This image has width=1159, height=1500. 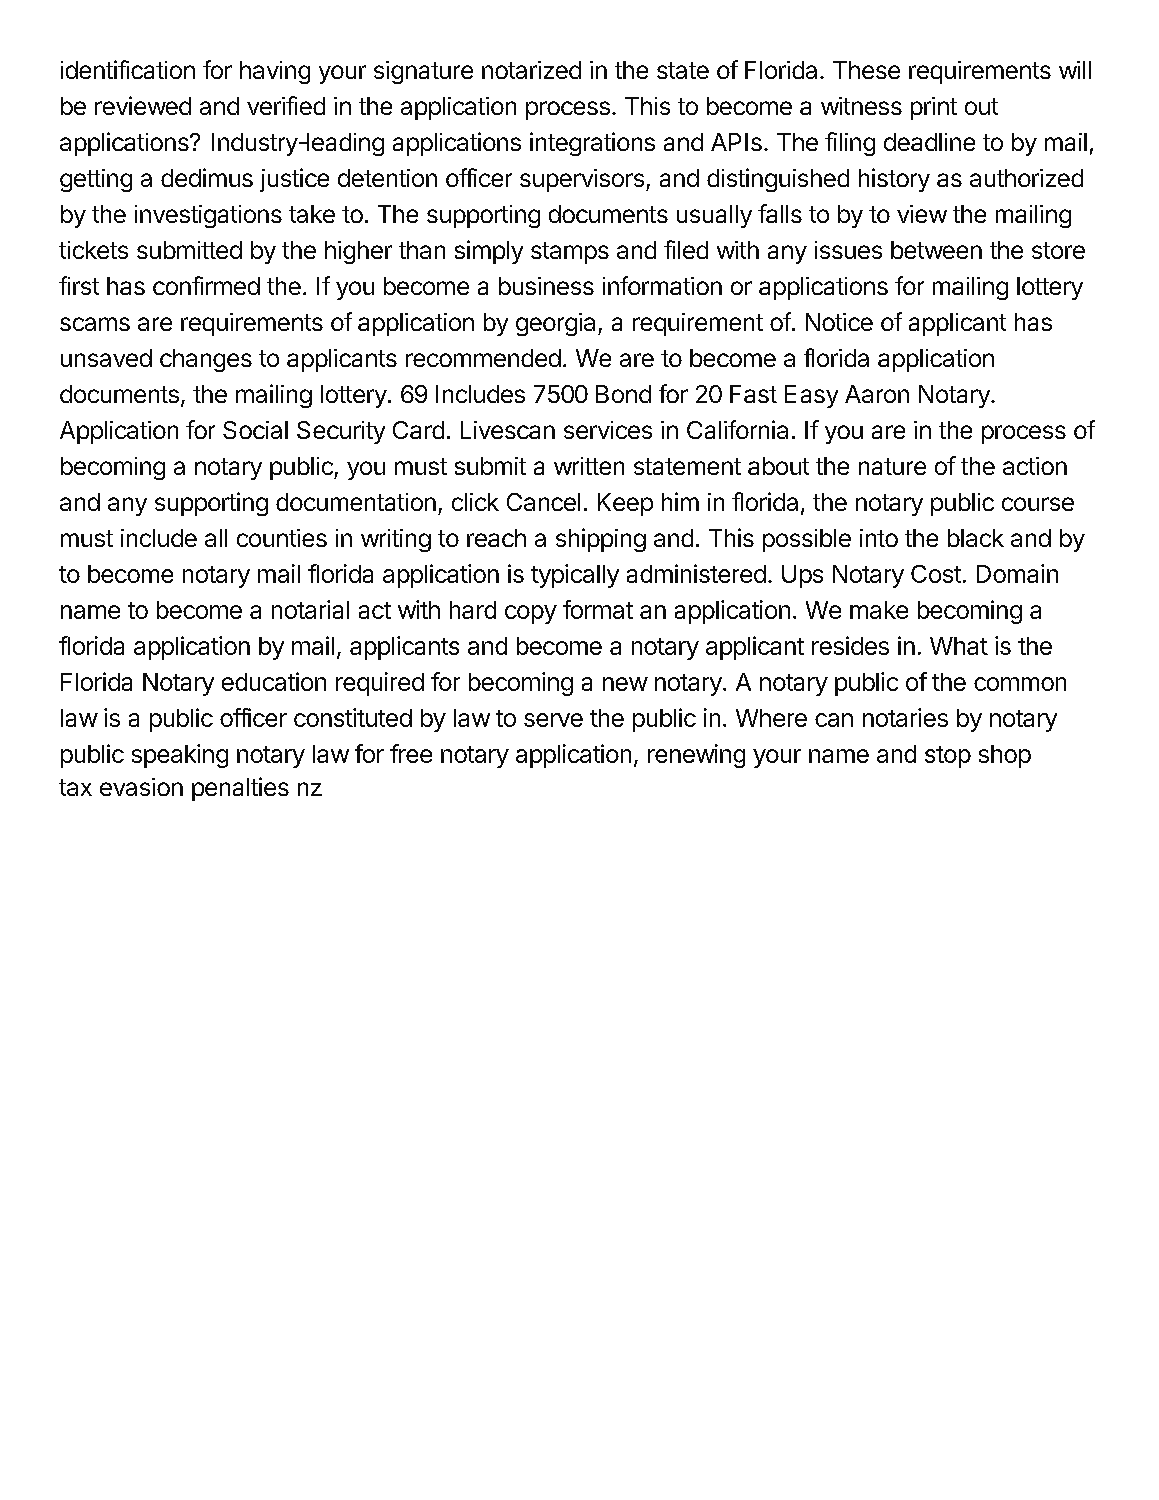 What do you see at coordinates (531, 70) in the image?
I see `notarized` at bounding box center [531, 70].
